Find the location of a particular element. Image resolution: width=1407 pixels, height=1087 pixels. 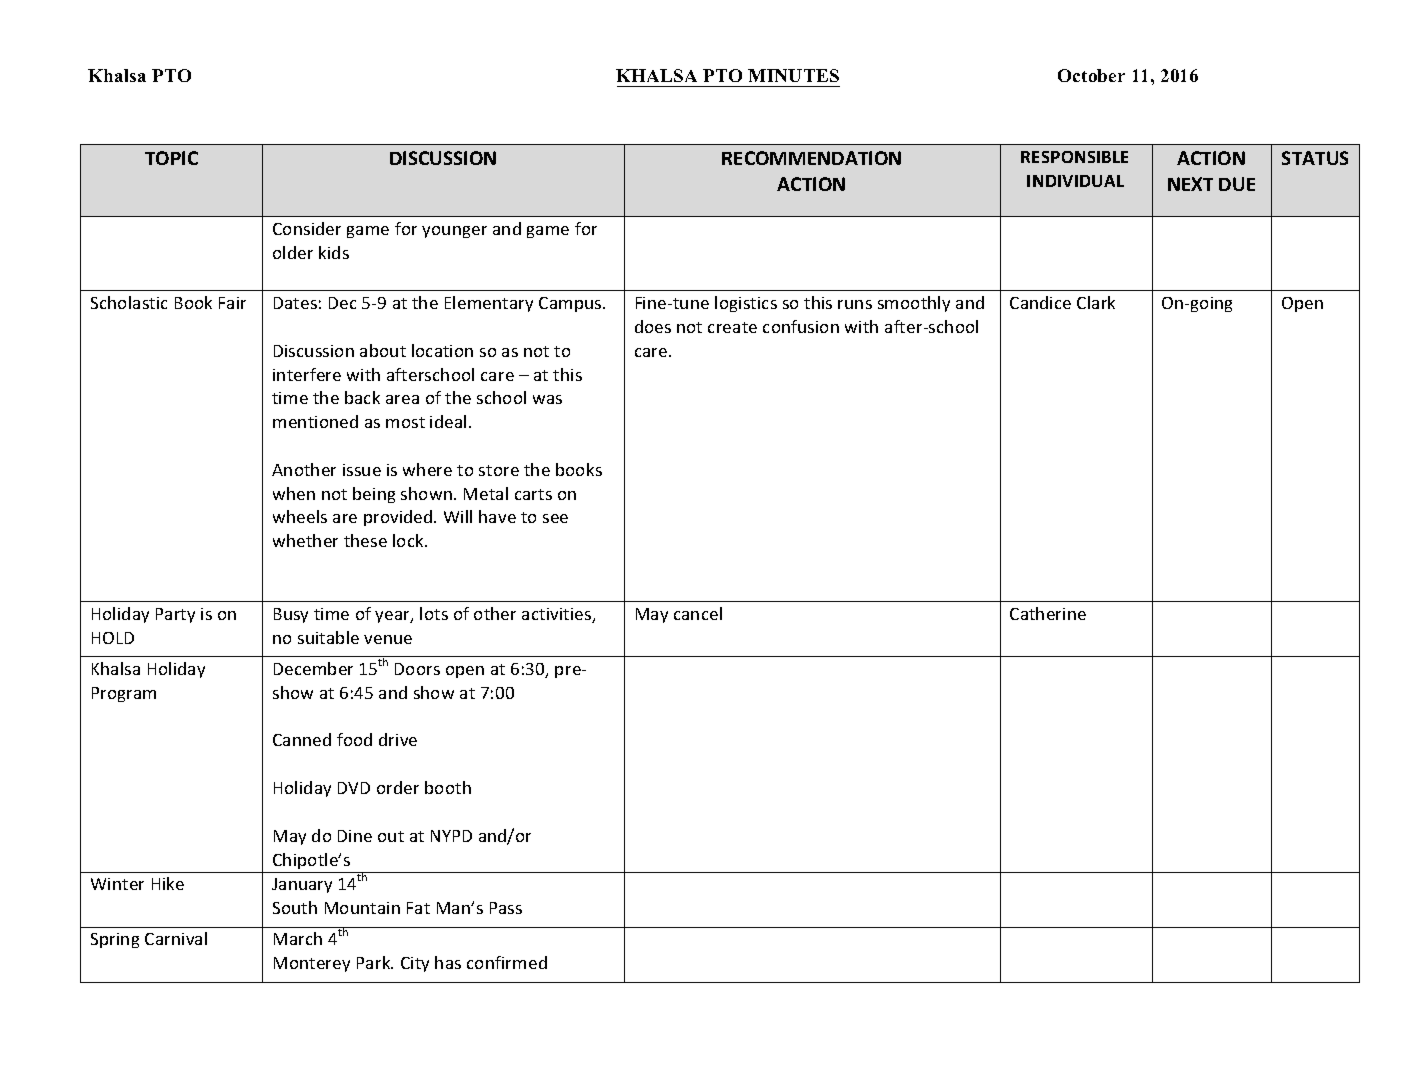

booth is located at coordinates (448, 787).
